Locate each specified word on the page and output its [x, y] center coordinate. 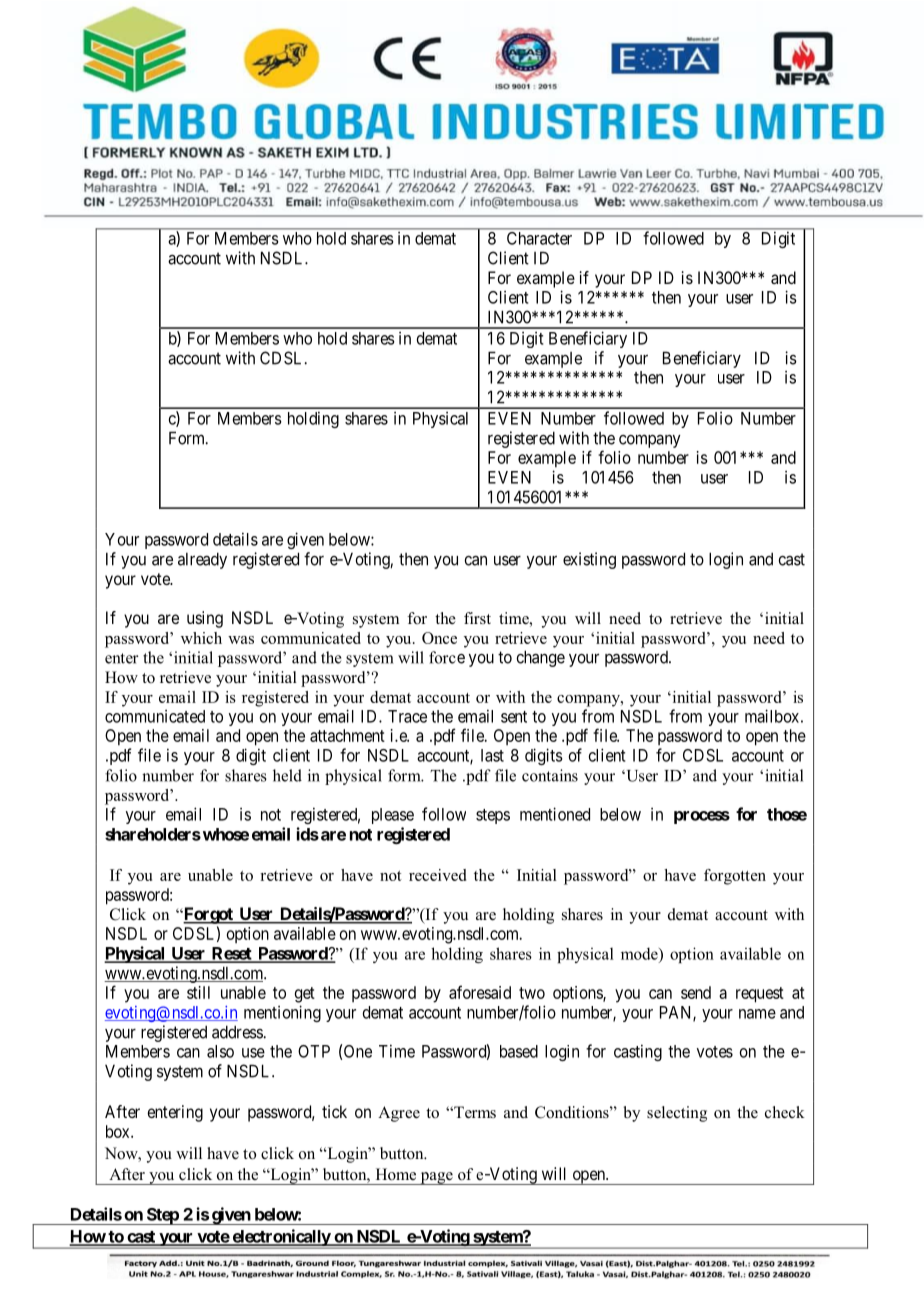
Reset [232, 954]
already [202, 560]
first [477, 618]
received [437, 875]
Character [539, 238]
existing [589, 560]
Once [439, 638]
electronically [281, 1238]
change [540, 658]
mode [640, 953]
